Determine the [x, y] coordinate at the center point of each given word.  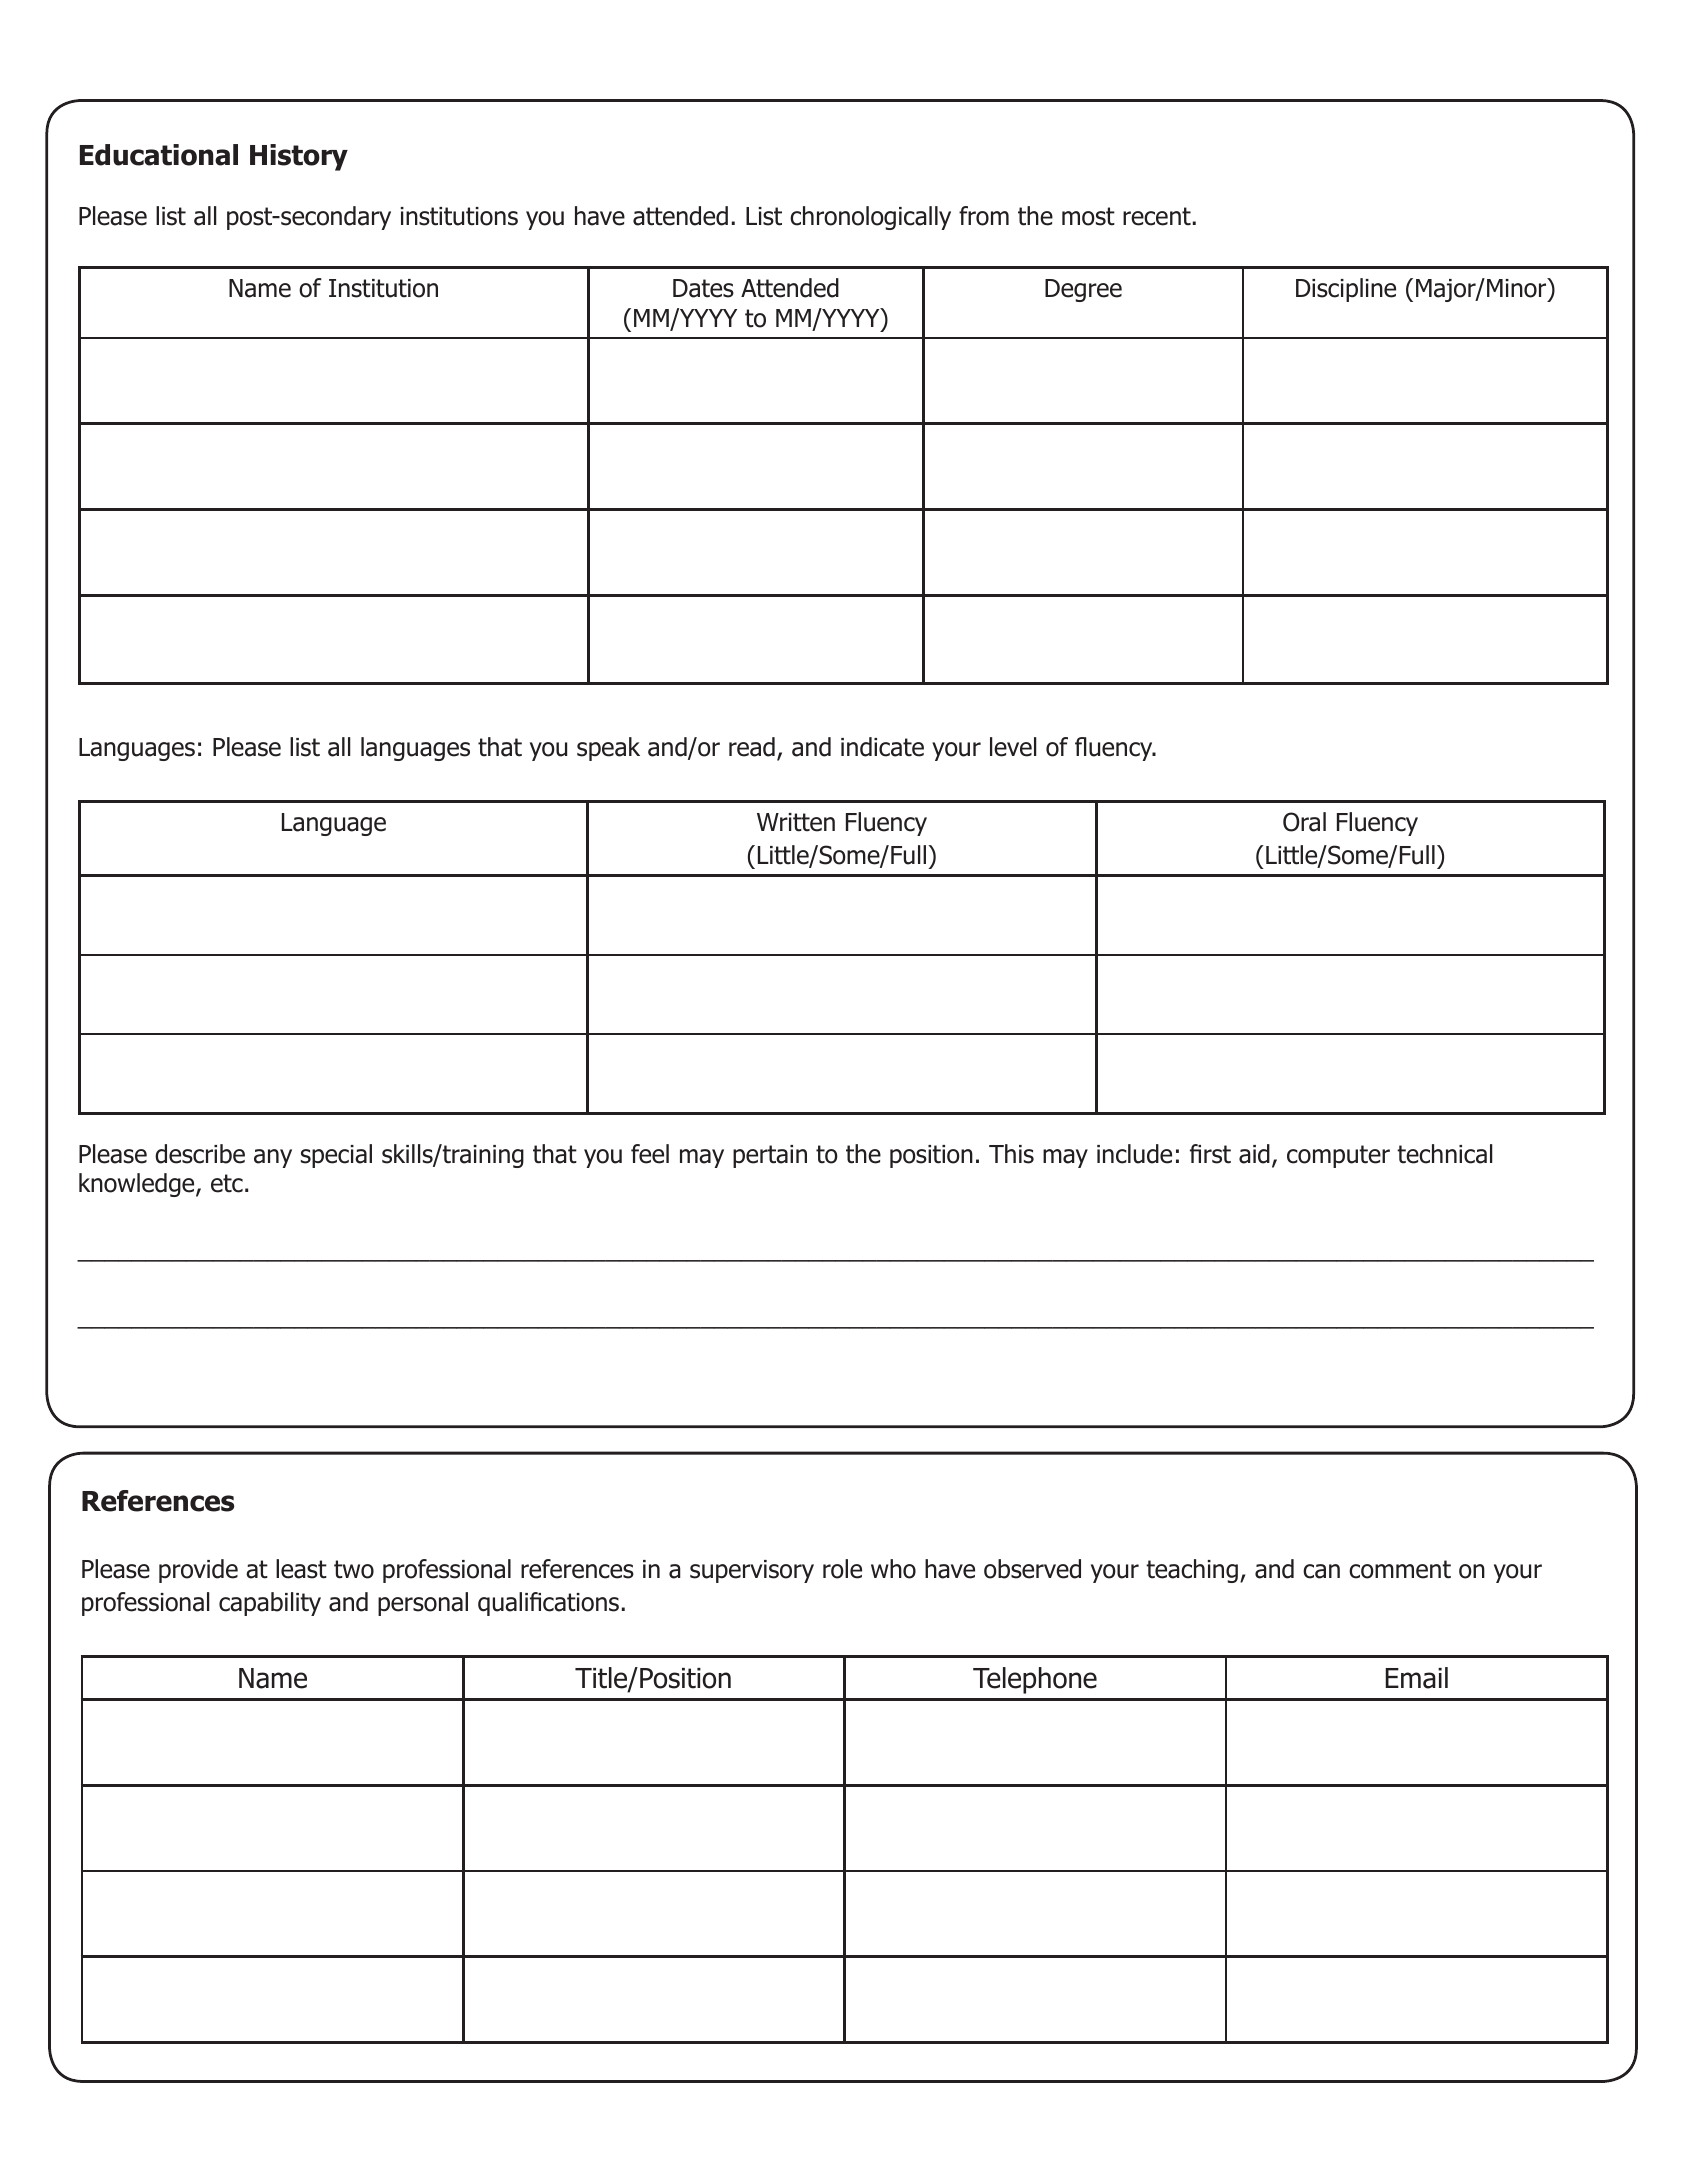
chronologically [870, 218]
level [1013, 747]
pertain [770, 1156]
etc [227, 1183]
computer [1338, 1156]
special [336, 1156]
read [752, 747]
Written [796, 822]
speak [608, 749]
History [299, 157]
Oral [1304, 822]
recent [1157, 216]
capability [270, 1604]
